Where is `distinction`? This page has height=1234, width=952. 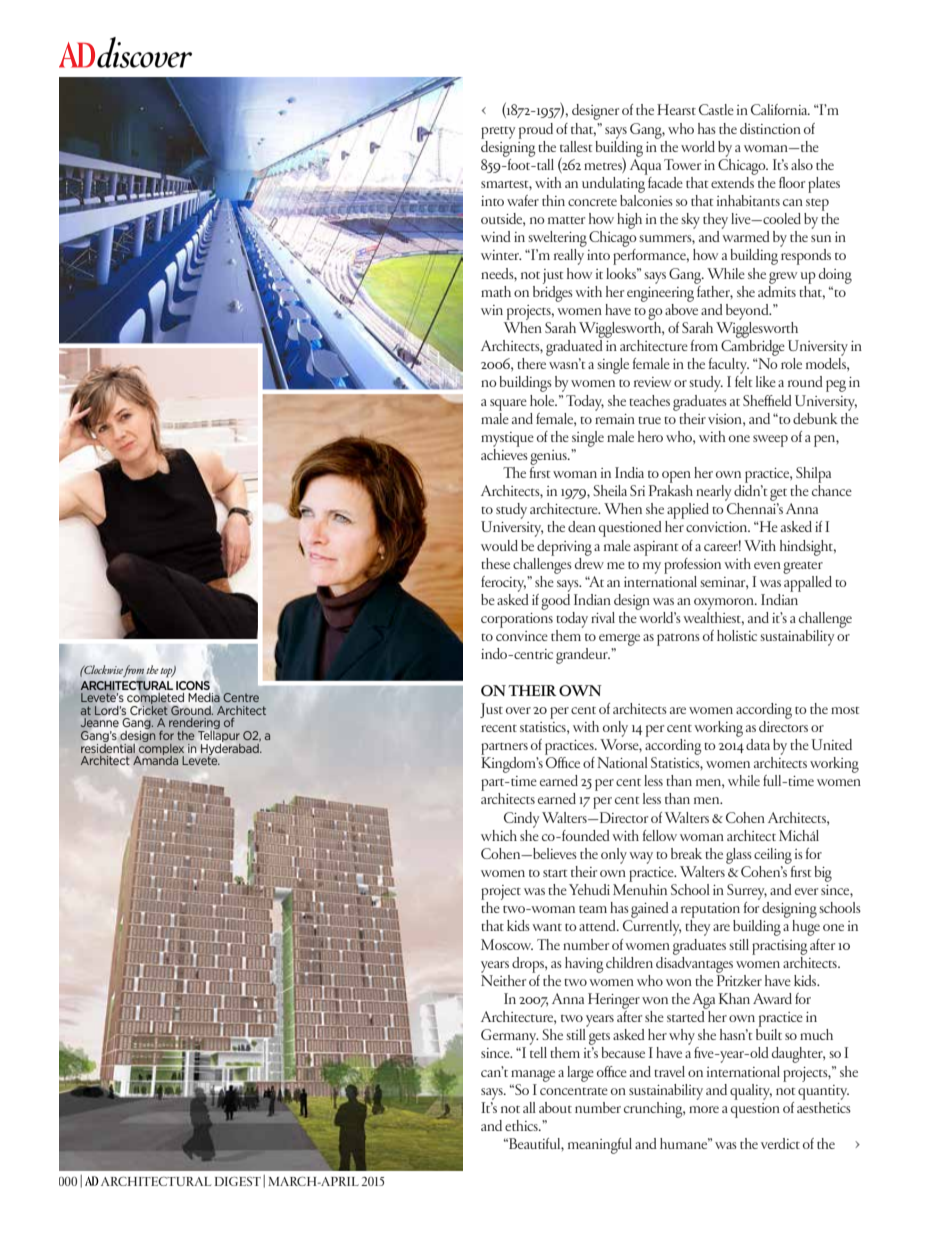 distinction is located at coordinates (770, 128).
